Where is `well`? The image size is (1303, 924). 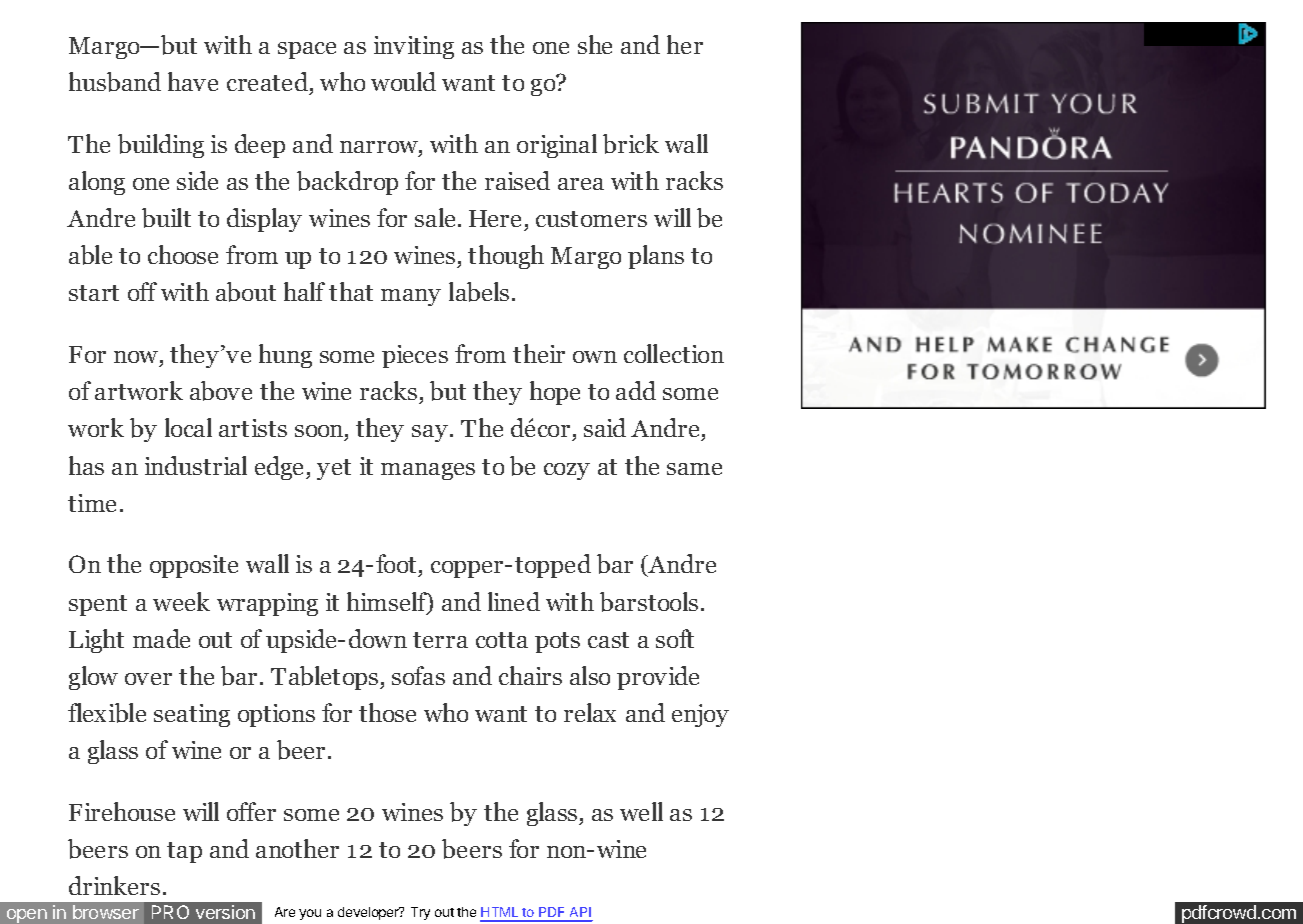
well is located at coordinates (641, 811).
